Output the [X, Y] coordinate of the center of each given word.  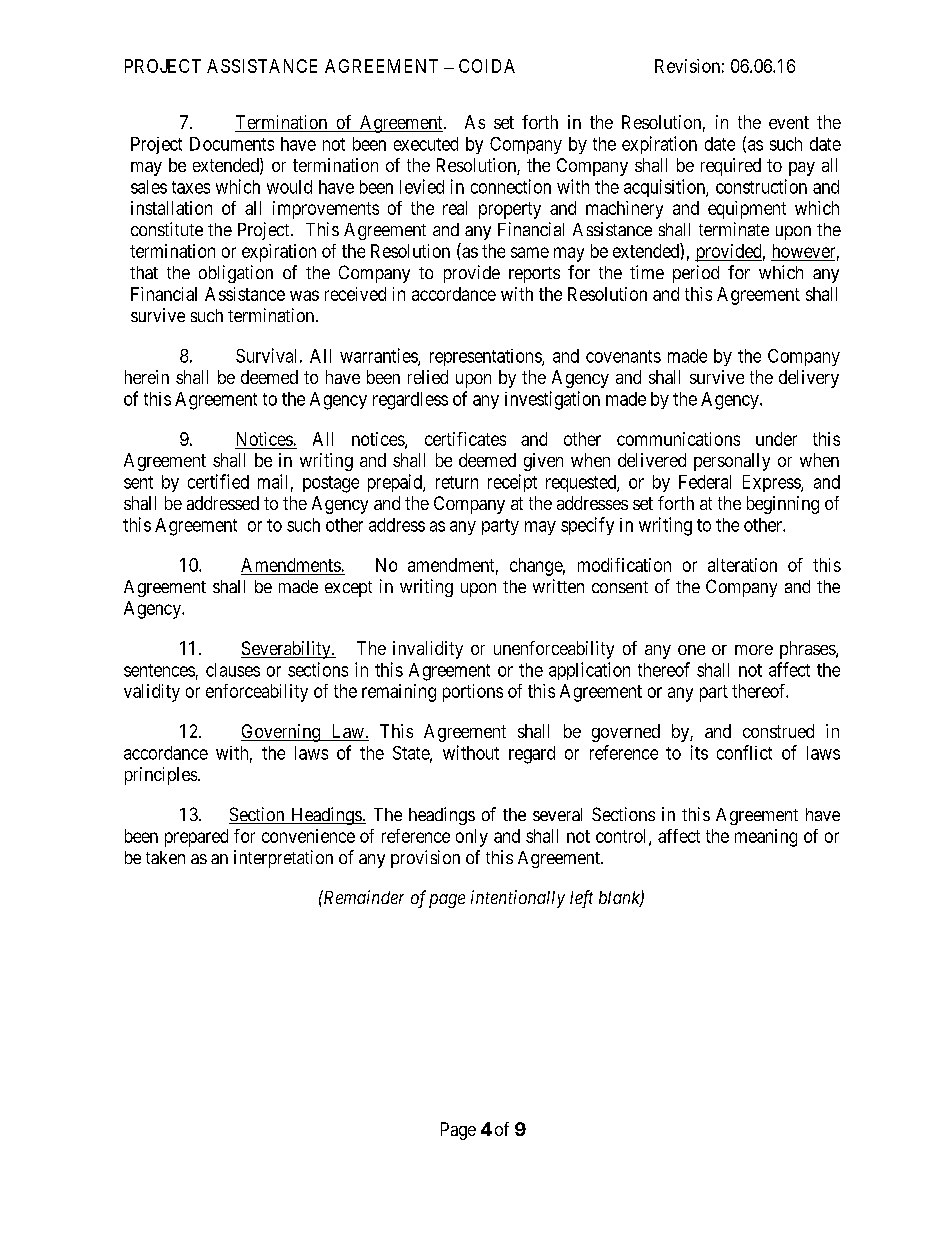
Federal [705, 482]
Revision [687, 66]
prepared [196, 838]
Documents [232, 144]
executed [426, 144]
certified [218, 481]
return [457, 482]
